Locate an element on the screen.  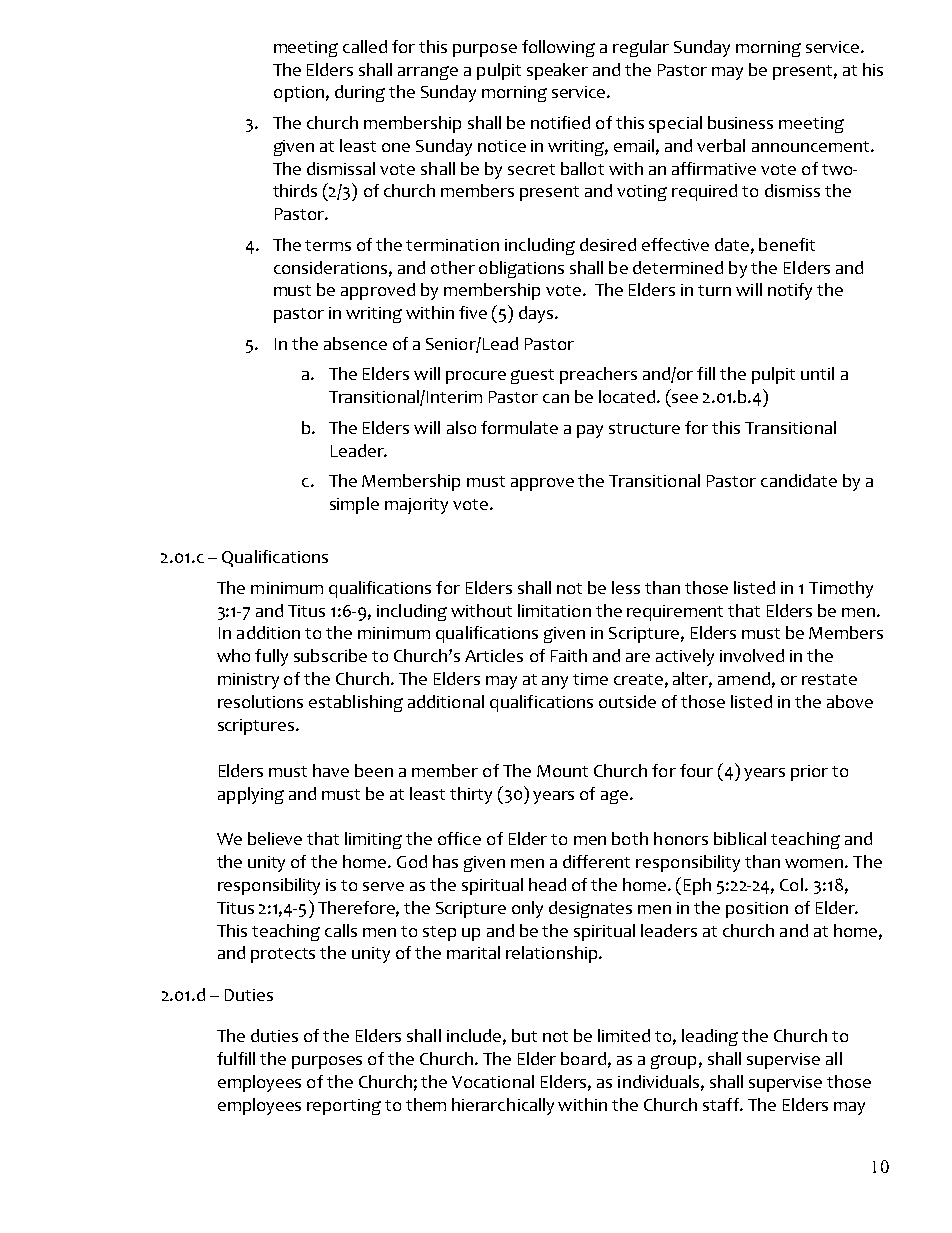
Mount is located at coordinates (562, 771).
